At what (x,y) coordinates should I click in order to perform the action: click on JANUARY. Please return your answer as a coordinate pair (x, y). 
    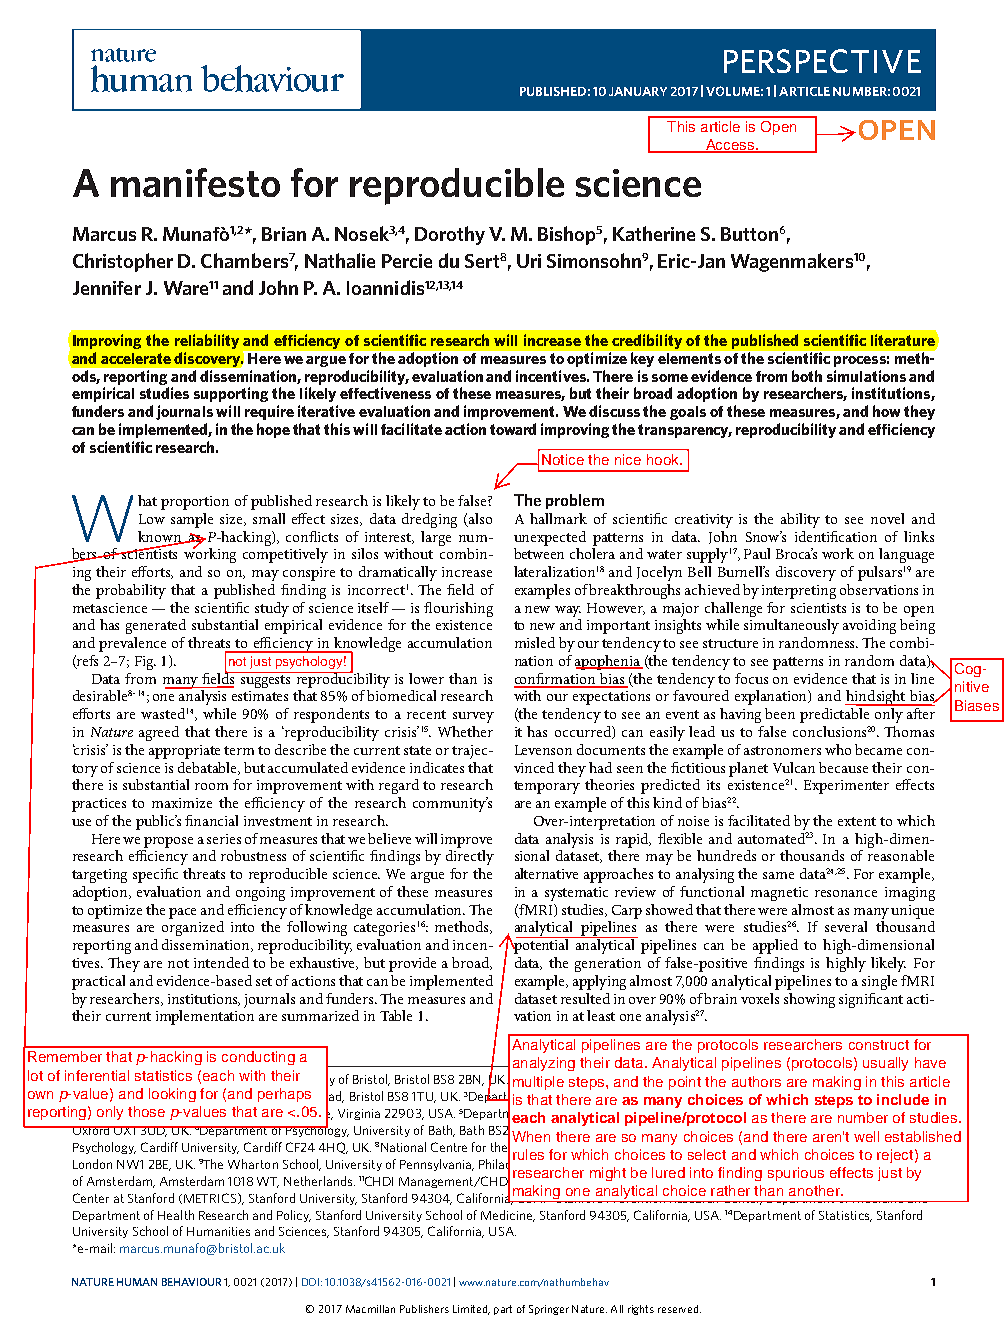
    Looking at the image, I should click on (638, 91).
